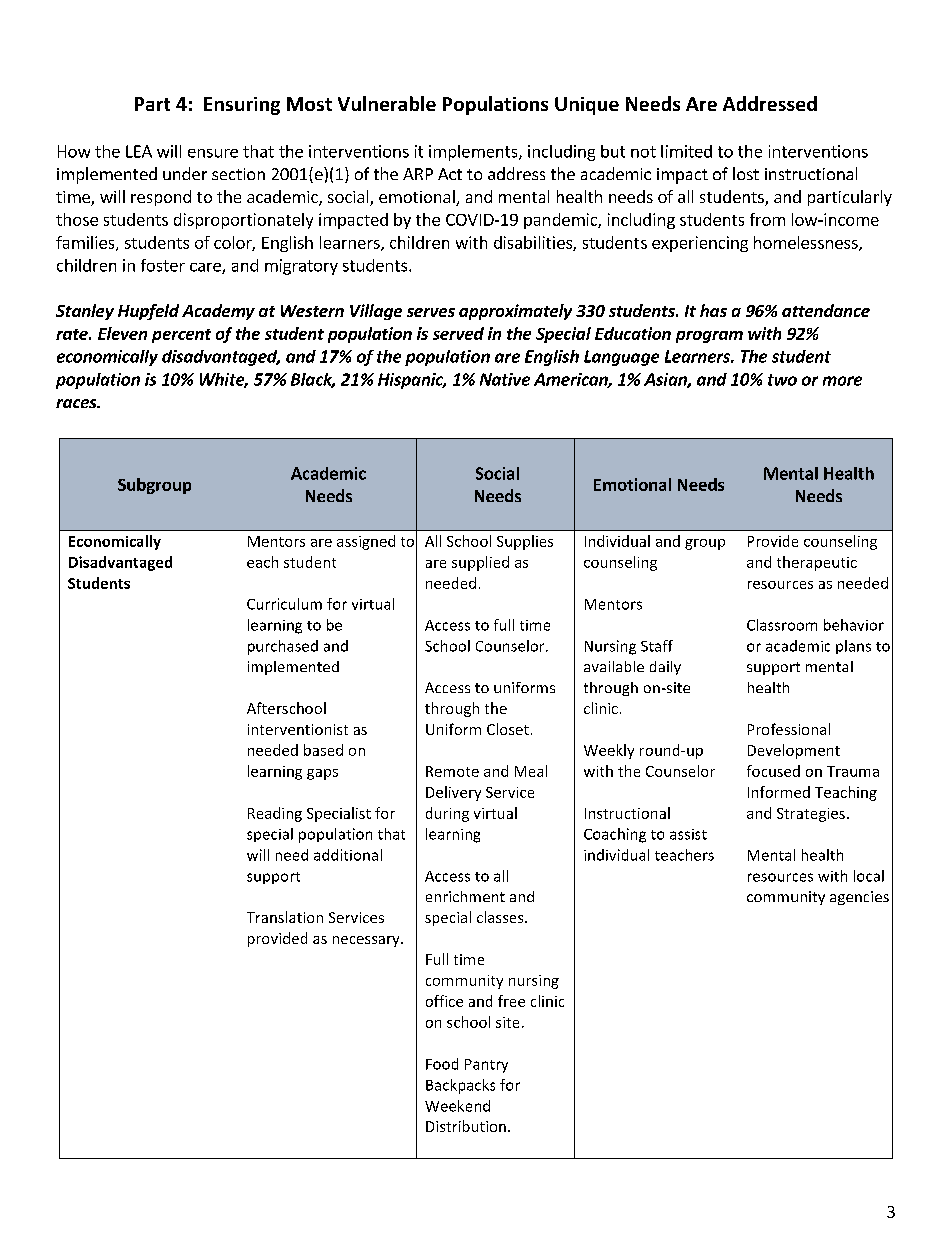  Describe the element at coordinates (486, 1066) in the document. I see `Pantry` at that location.
